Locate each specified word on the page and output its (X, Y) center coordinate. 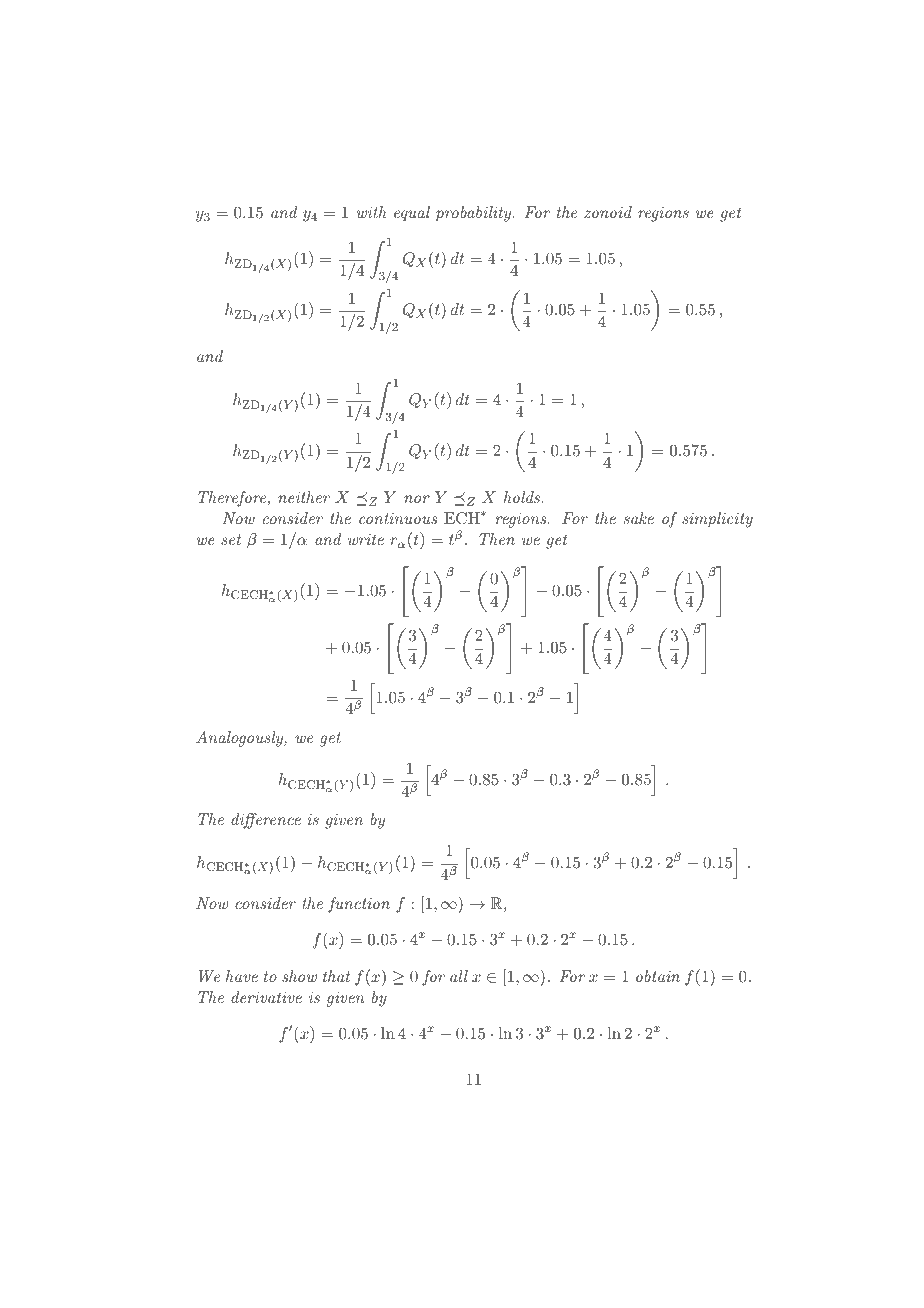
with (372, 212)
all (459, 976)
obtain (658, 976)
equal (412, 214)
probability (475, 214)
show (299, 976)
